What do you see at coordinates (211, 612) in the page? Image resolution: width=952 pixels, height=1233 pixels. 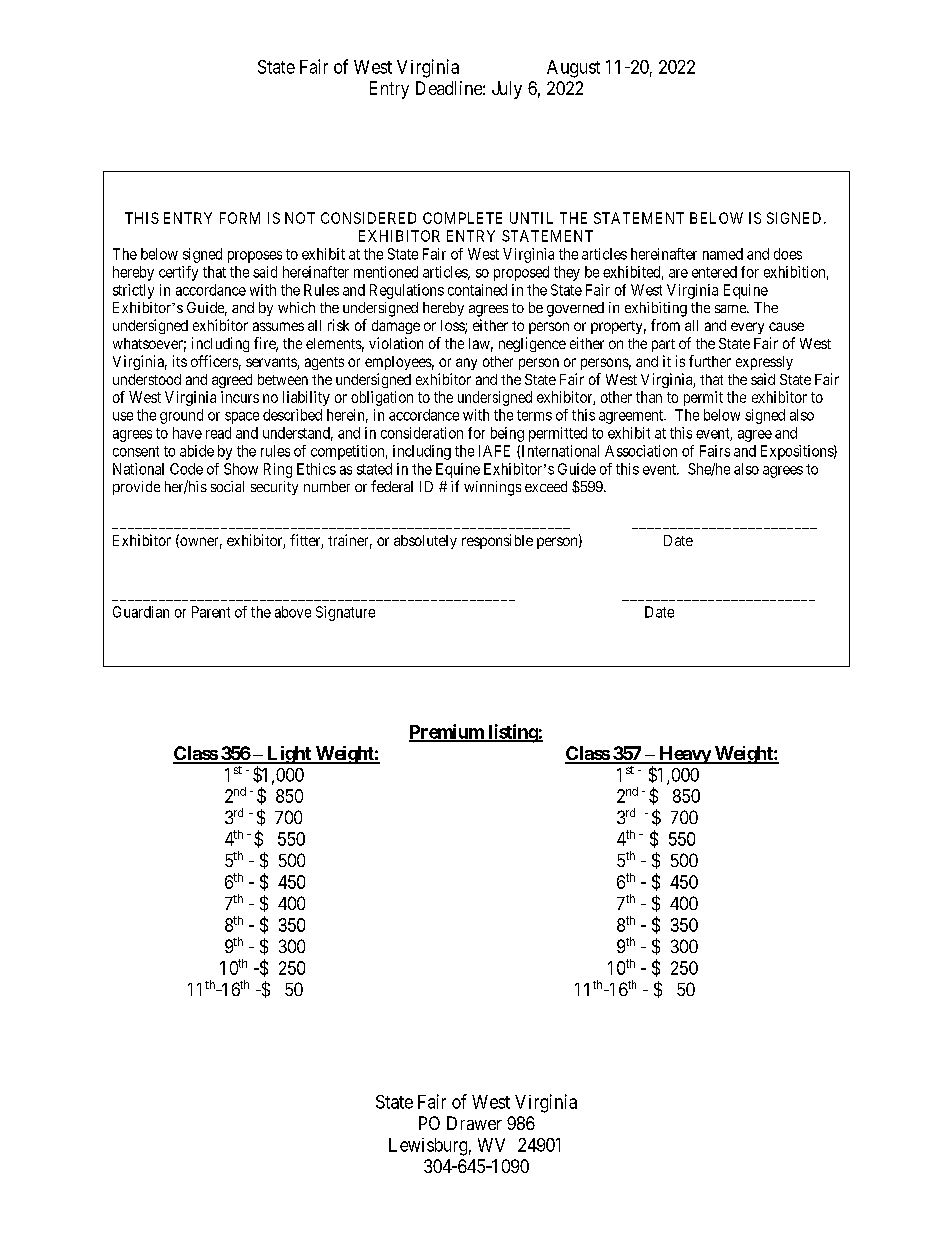 I see `Parent` at bounding box center [211, 612].
